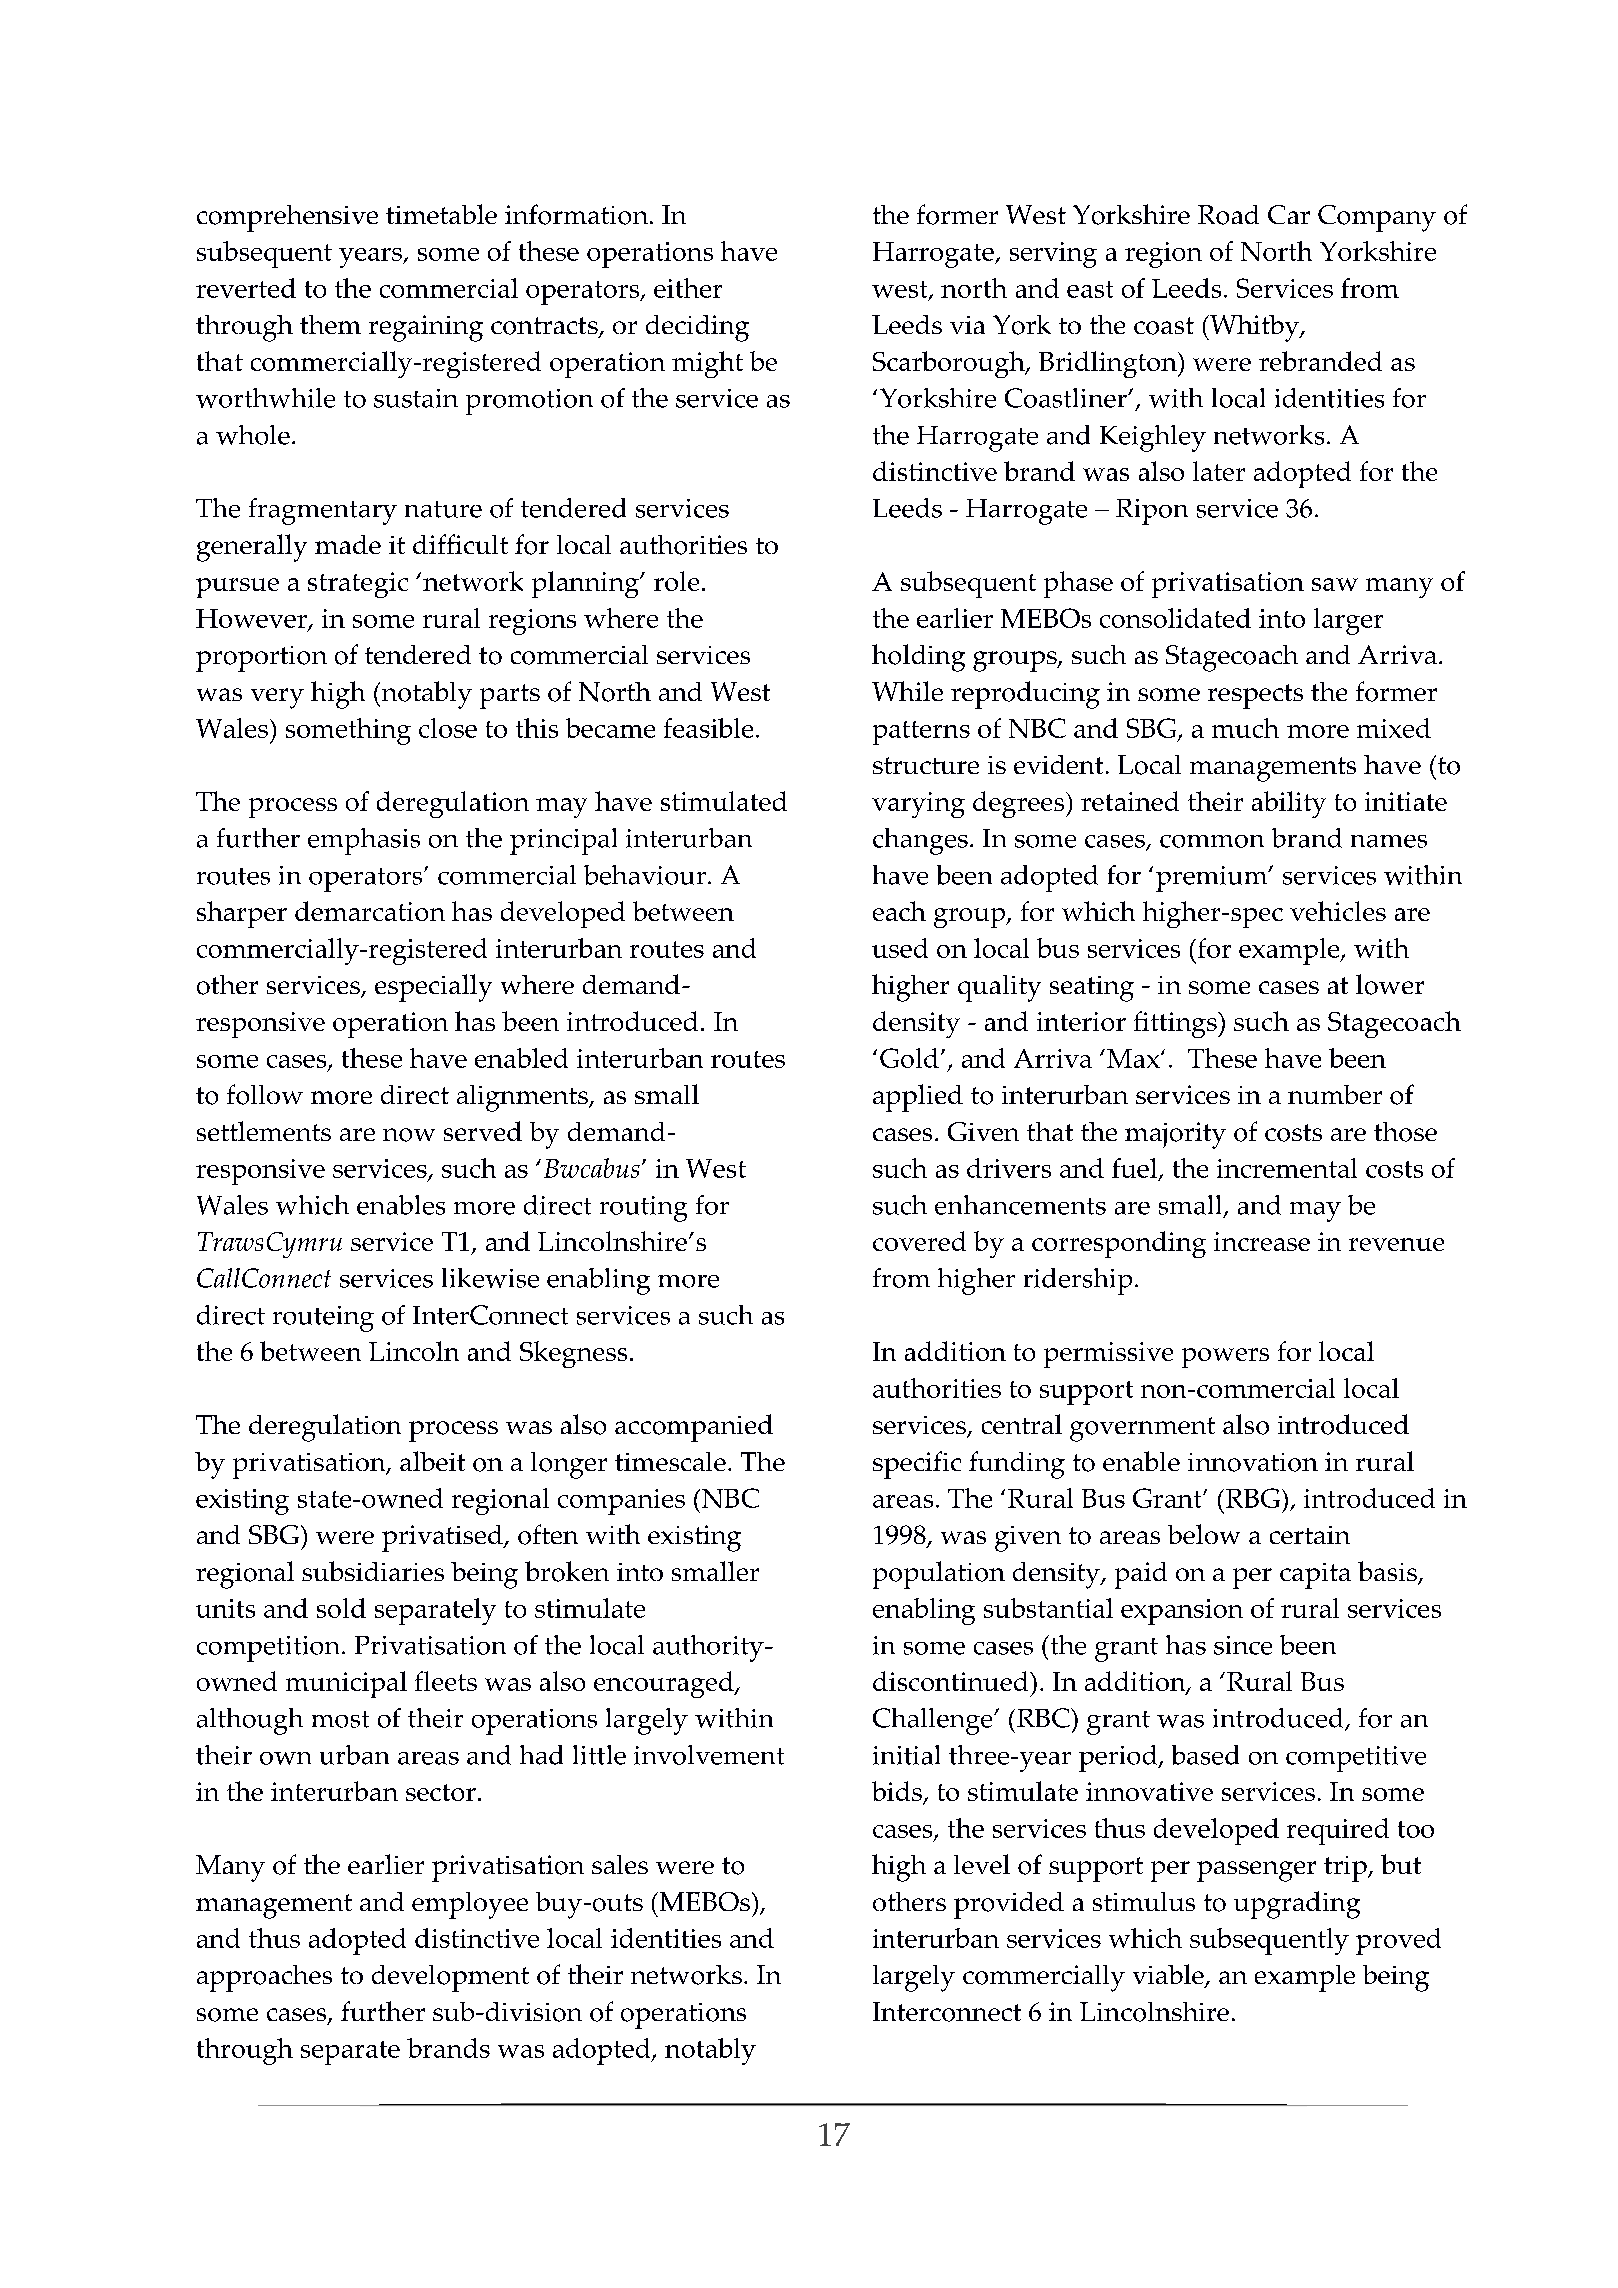 This document has height=2288, width=1618. I want to click on ability, so click(1289, 804).
